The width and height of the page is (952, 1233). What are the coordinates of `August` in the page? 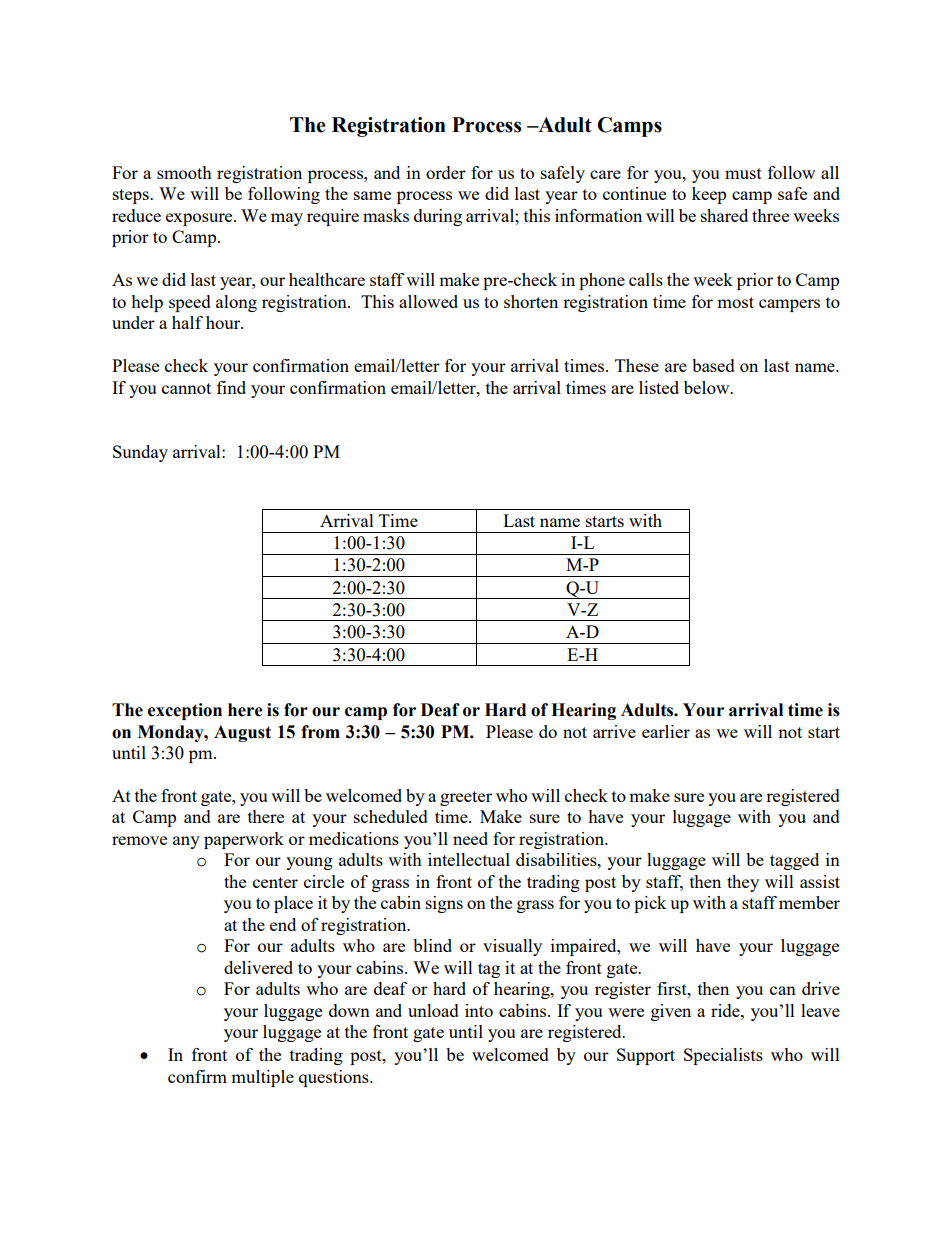 It's located at (242, 733).
